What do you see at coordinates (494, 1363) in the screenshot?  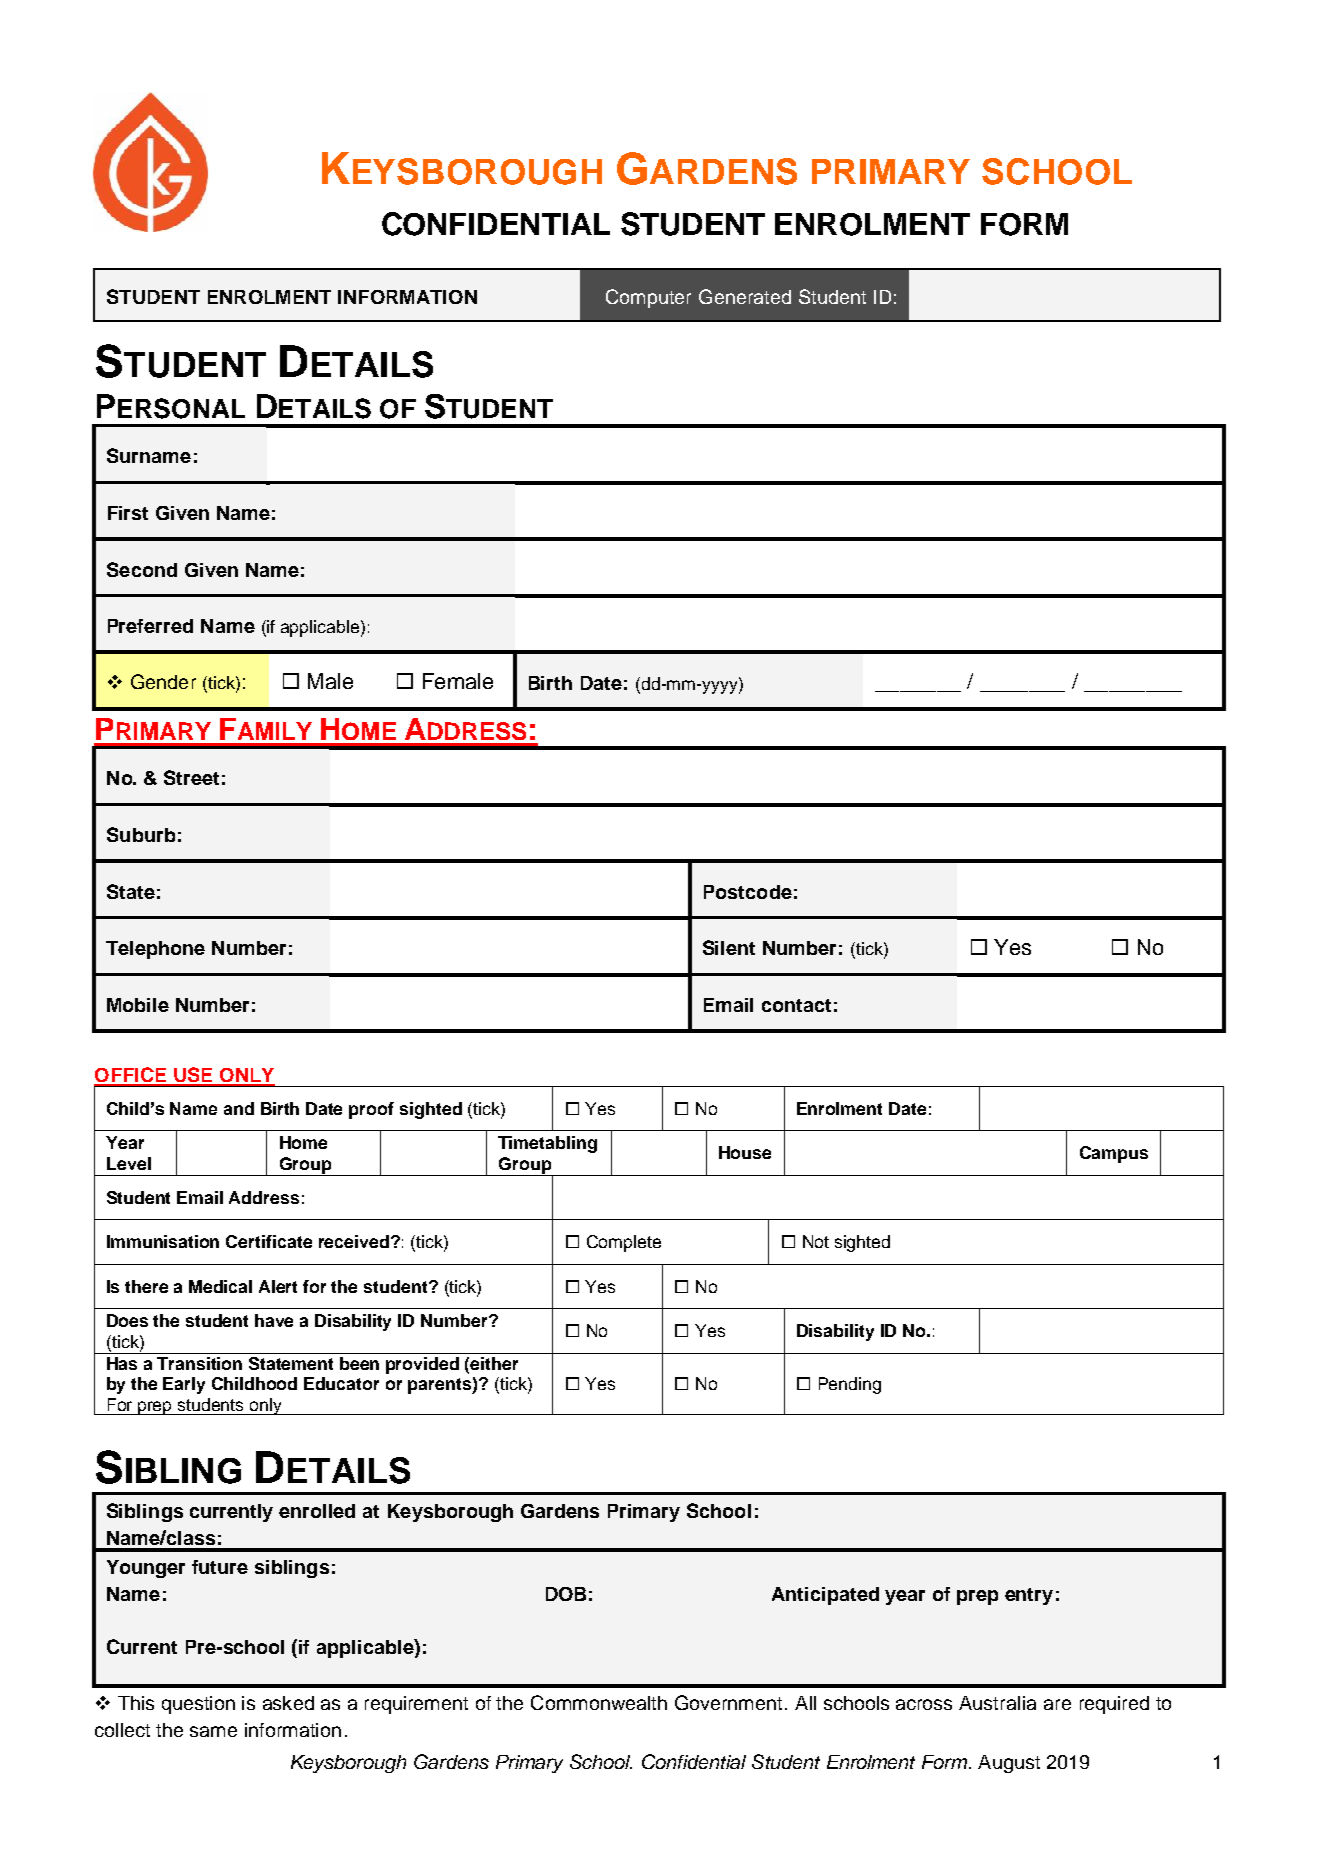 I see `either` at bounding box center [494, 1363].
